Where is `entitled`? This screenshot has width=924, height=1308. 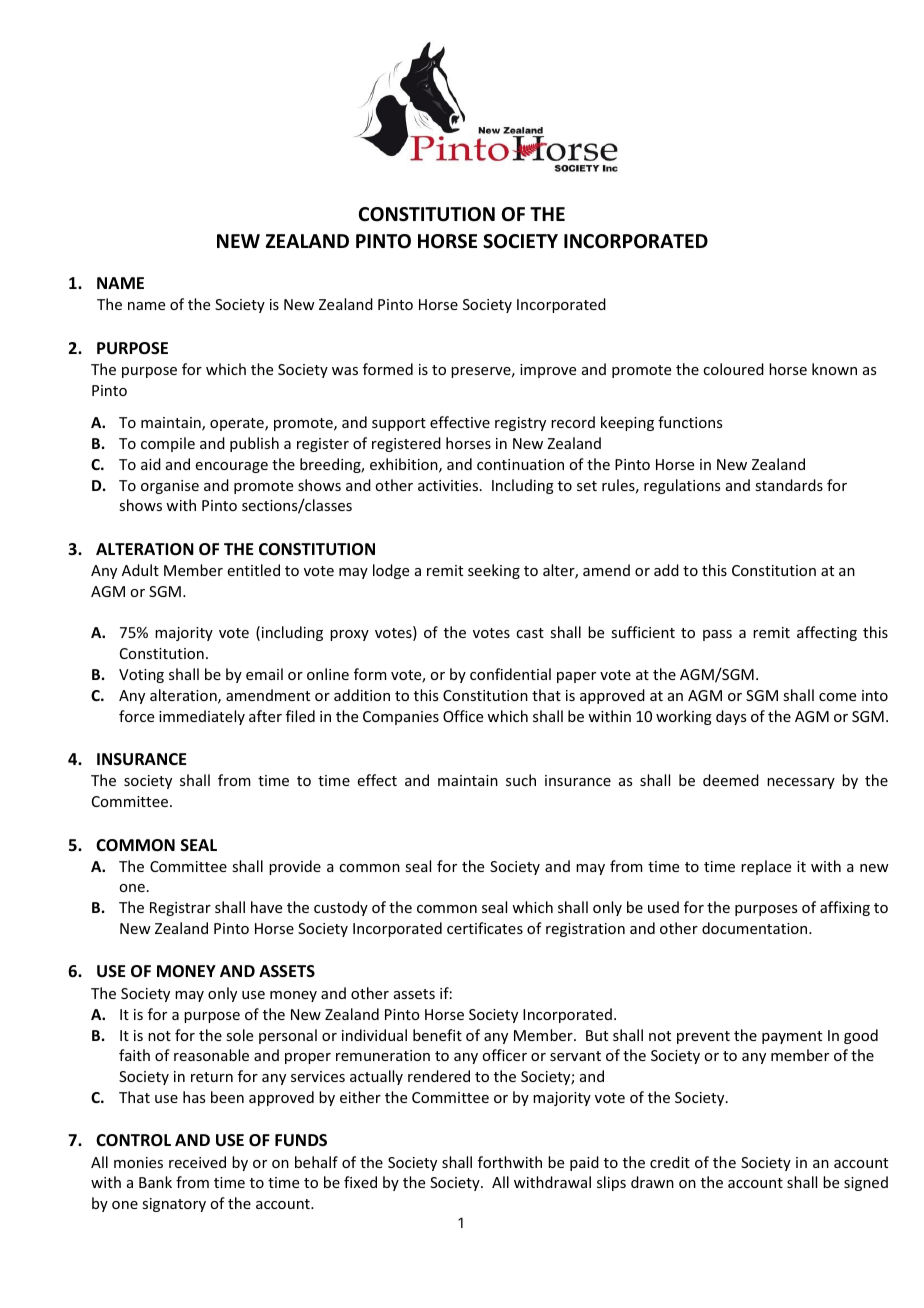 entitled is located at coordinates (254, 570).
